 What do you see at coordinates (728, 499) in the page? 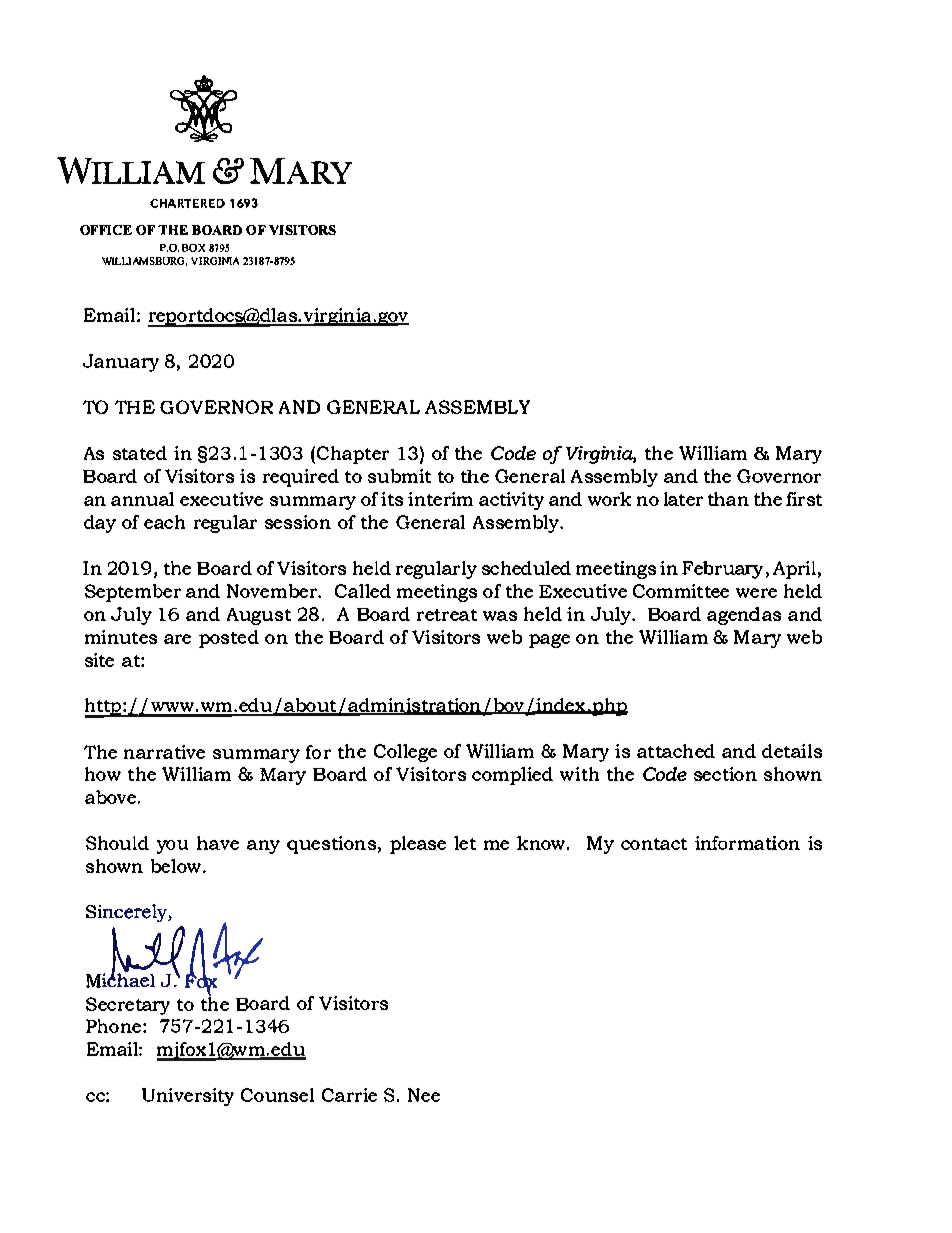
I see `than` at bounding box center [728, 499].
